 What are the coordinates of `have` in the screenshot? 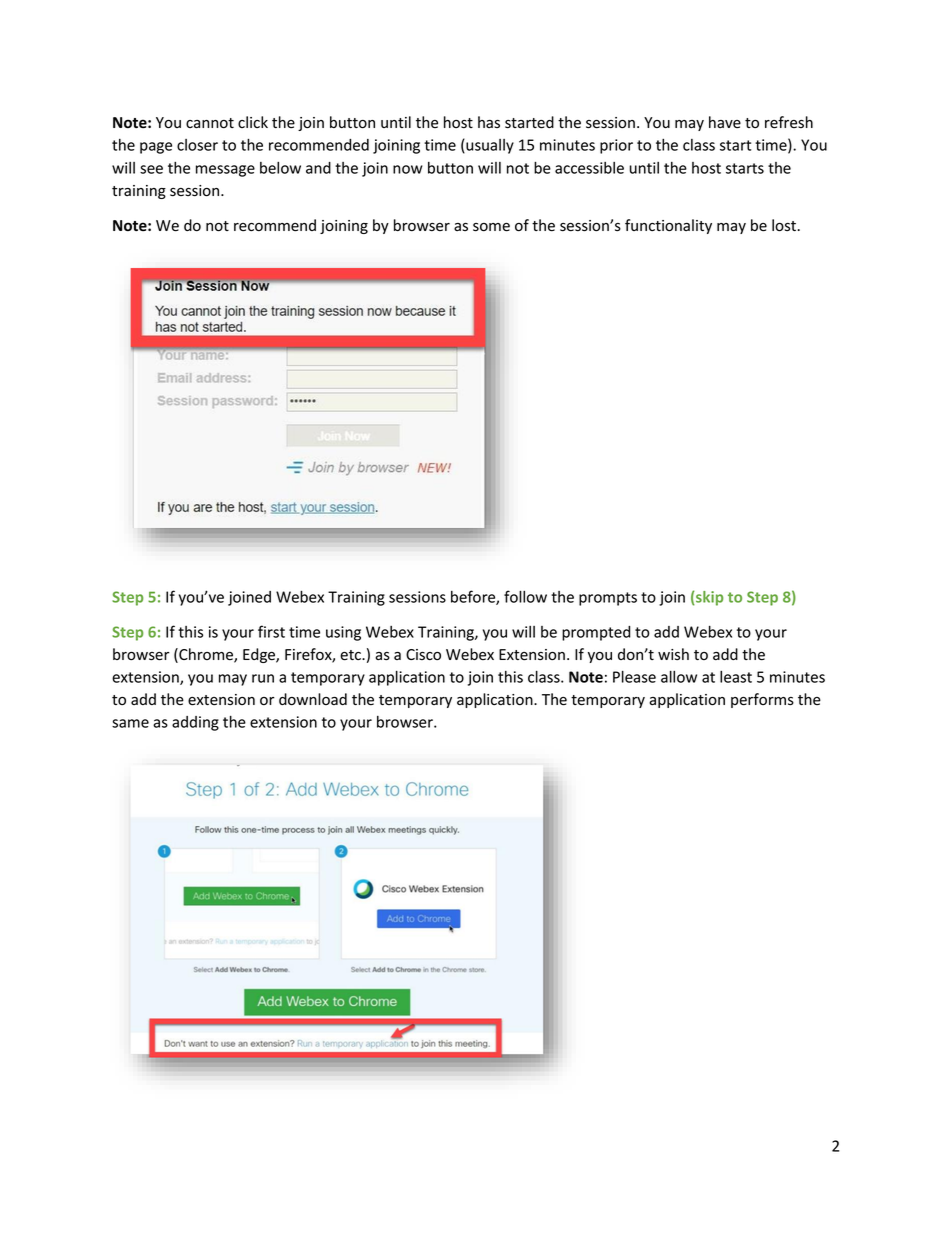 It's located at (725, 122).
